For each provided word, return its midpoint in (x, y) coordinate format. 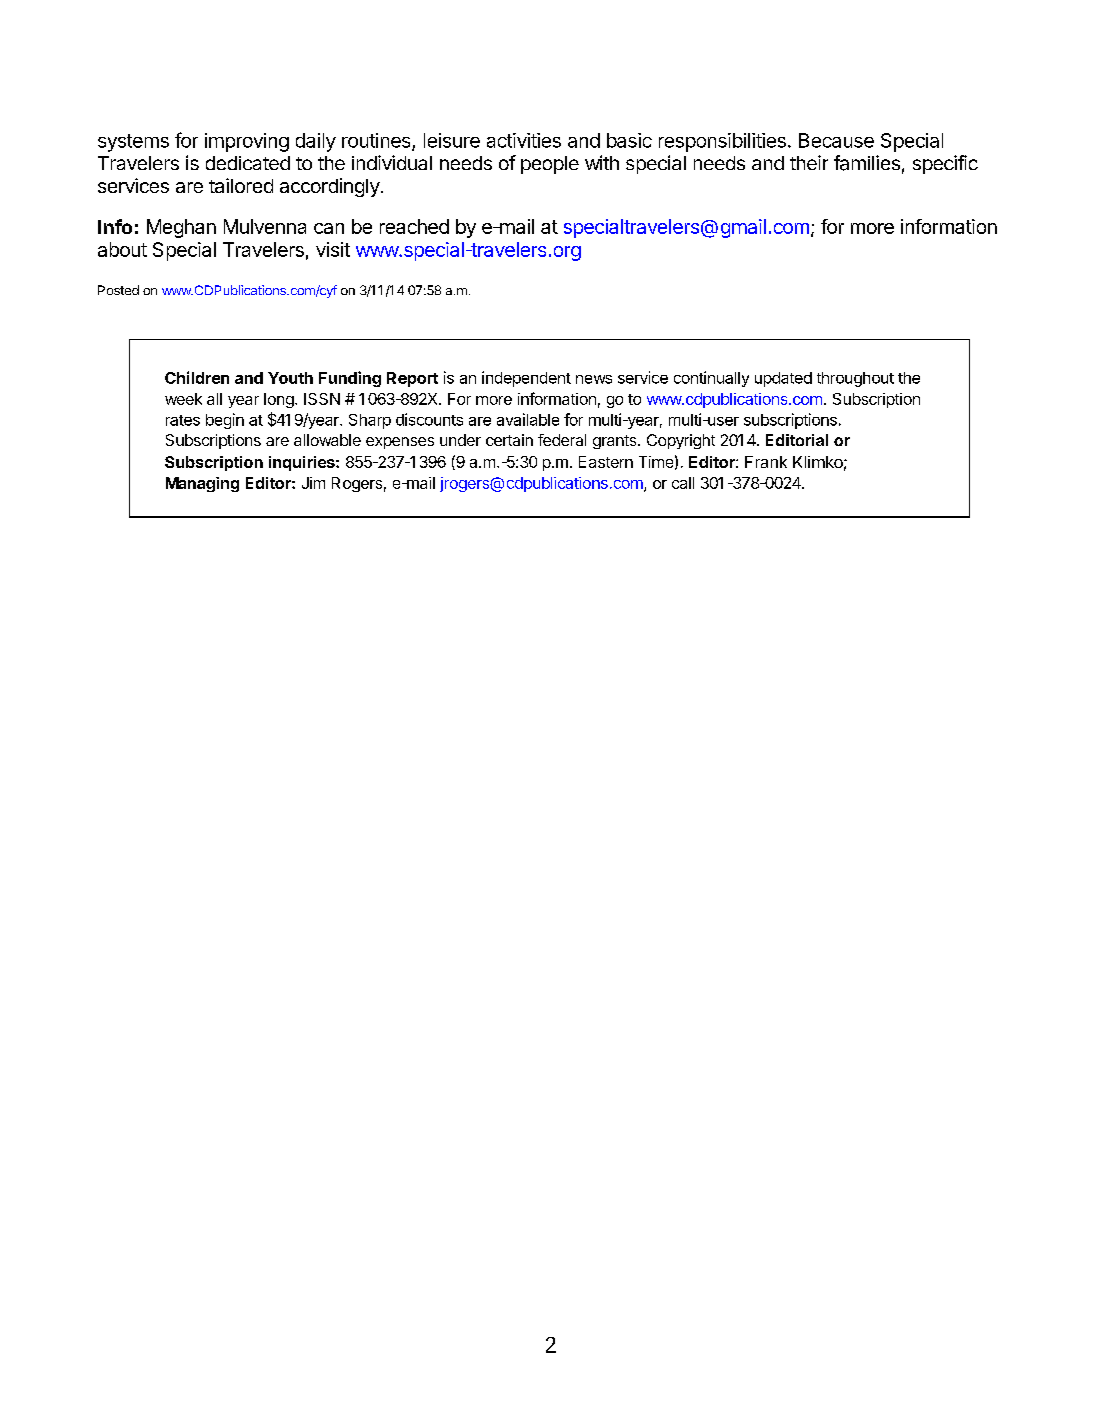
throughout (855, 379)
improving (247, 142)
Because (836, 140)
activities (524, 140)
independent (526, 379)
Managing (202, 484)
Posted (118, 290)
